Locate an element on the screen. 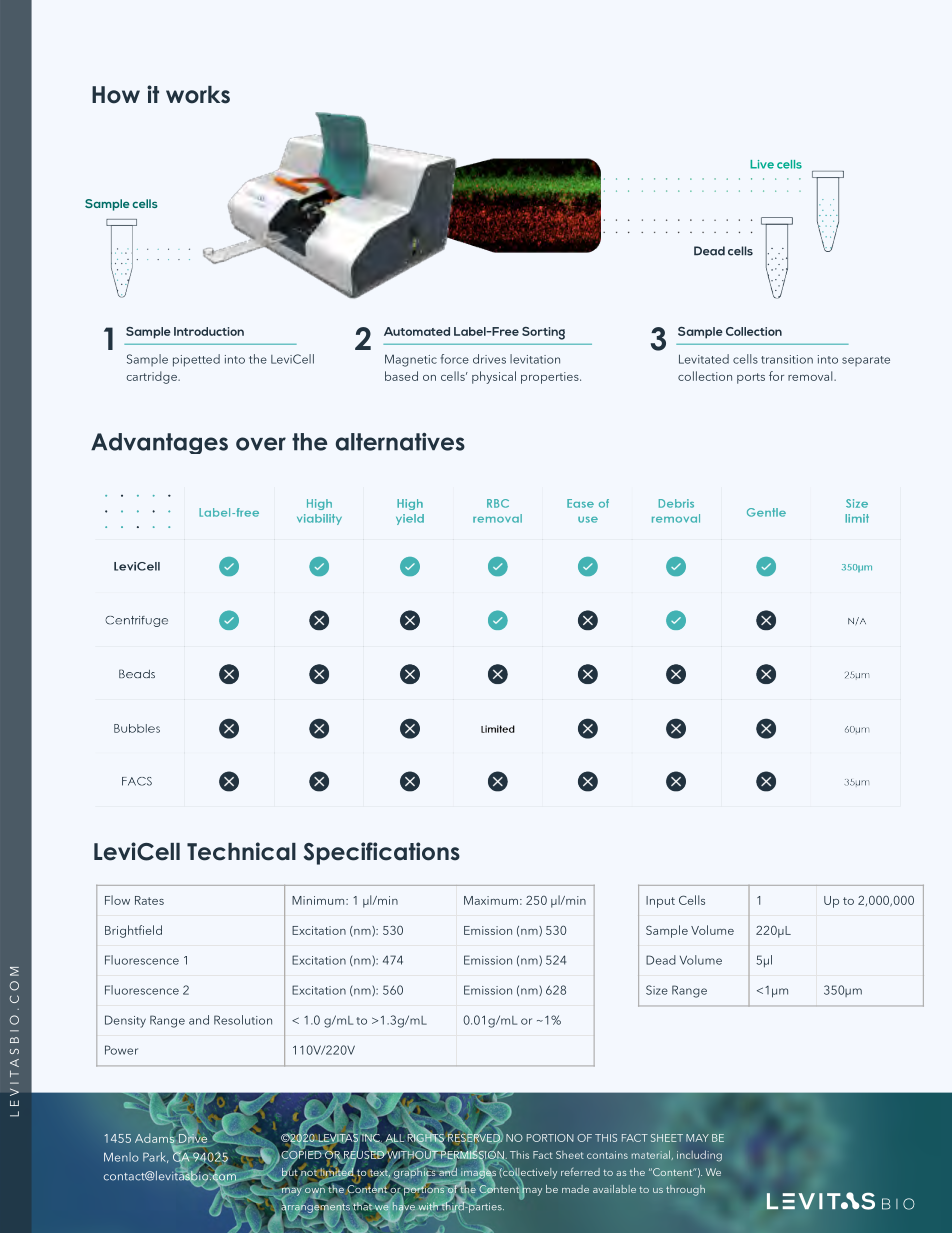 Image resolution: width=952 pixels, height=1233 pixels. Input is located at coordinates (660, 902).
